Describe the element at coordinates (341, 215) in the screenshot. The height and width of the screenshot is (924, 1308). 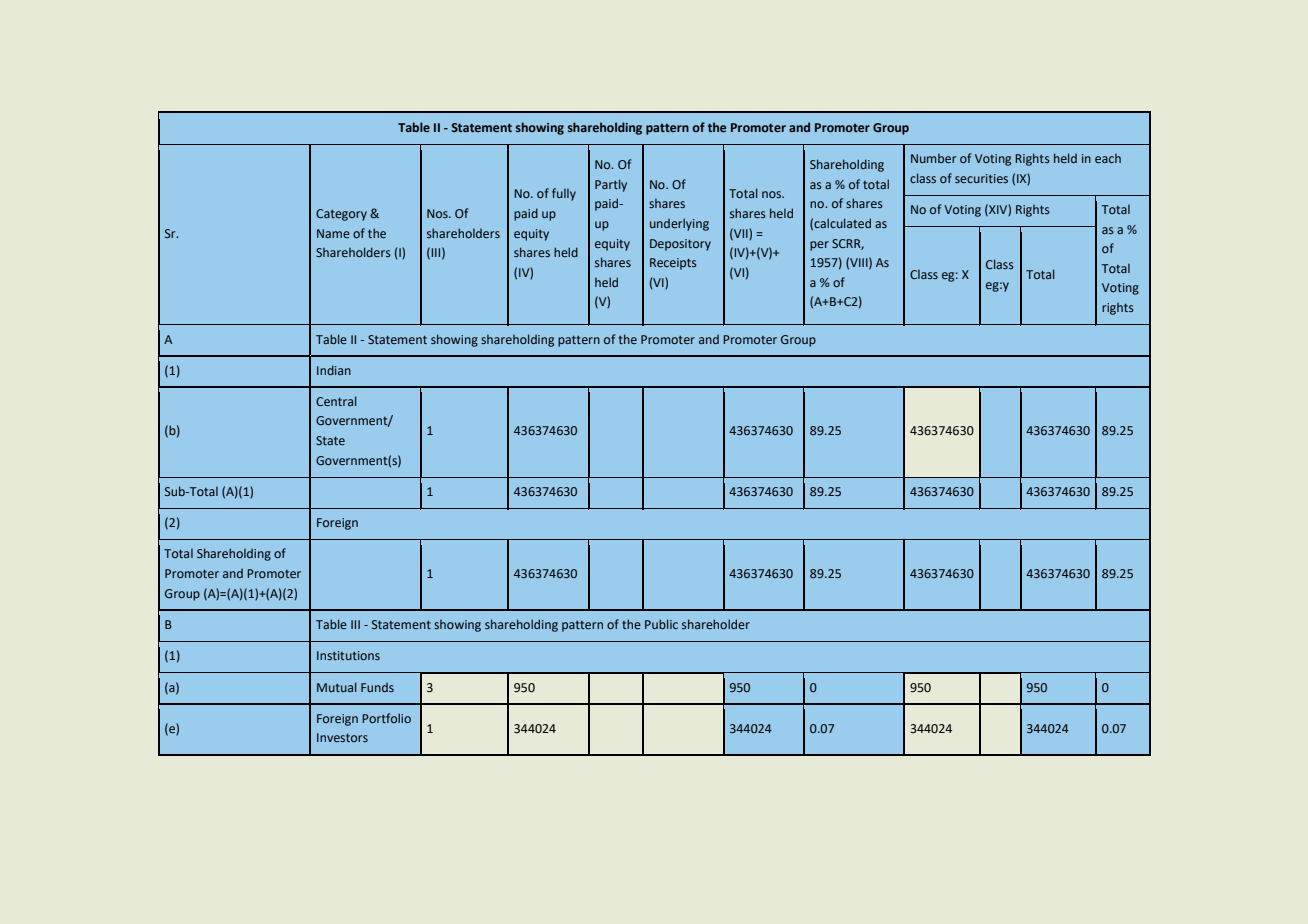
I see `Category` at that location.
